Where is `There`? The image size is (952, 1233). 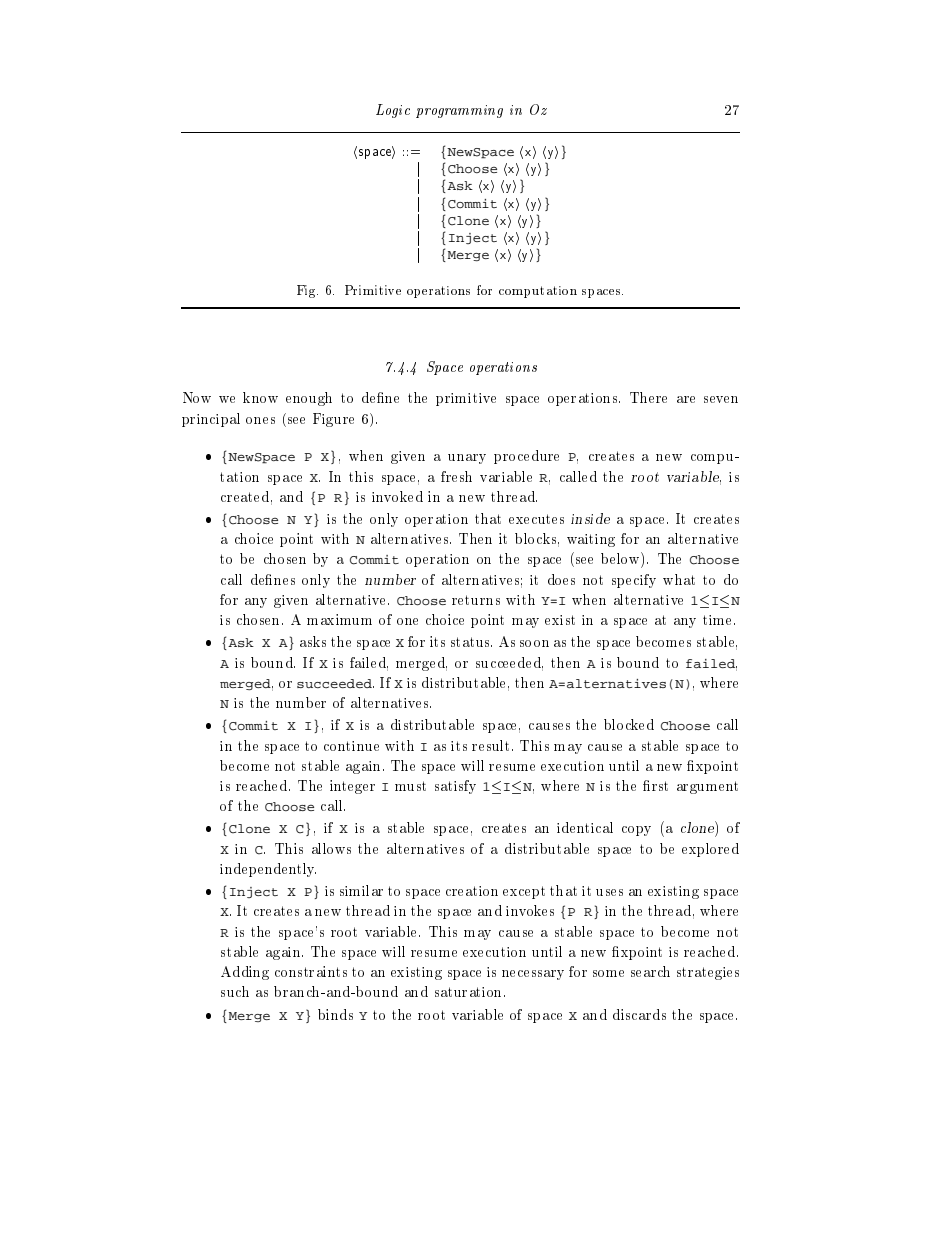 There is located at coordinates (648, 397).
